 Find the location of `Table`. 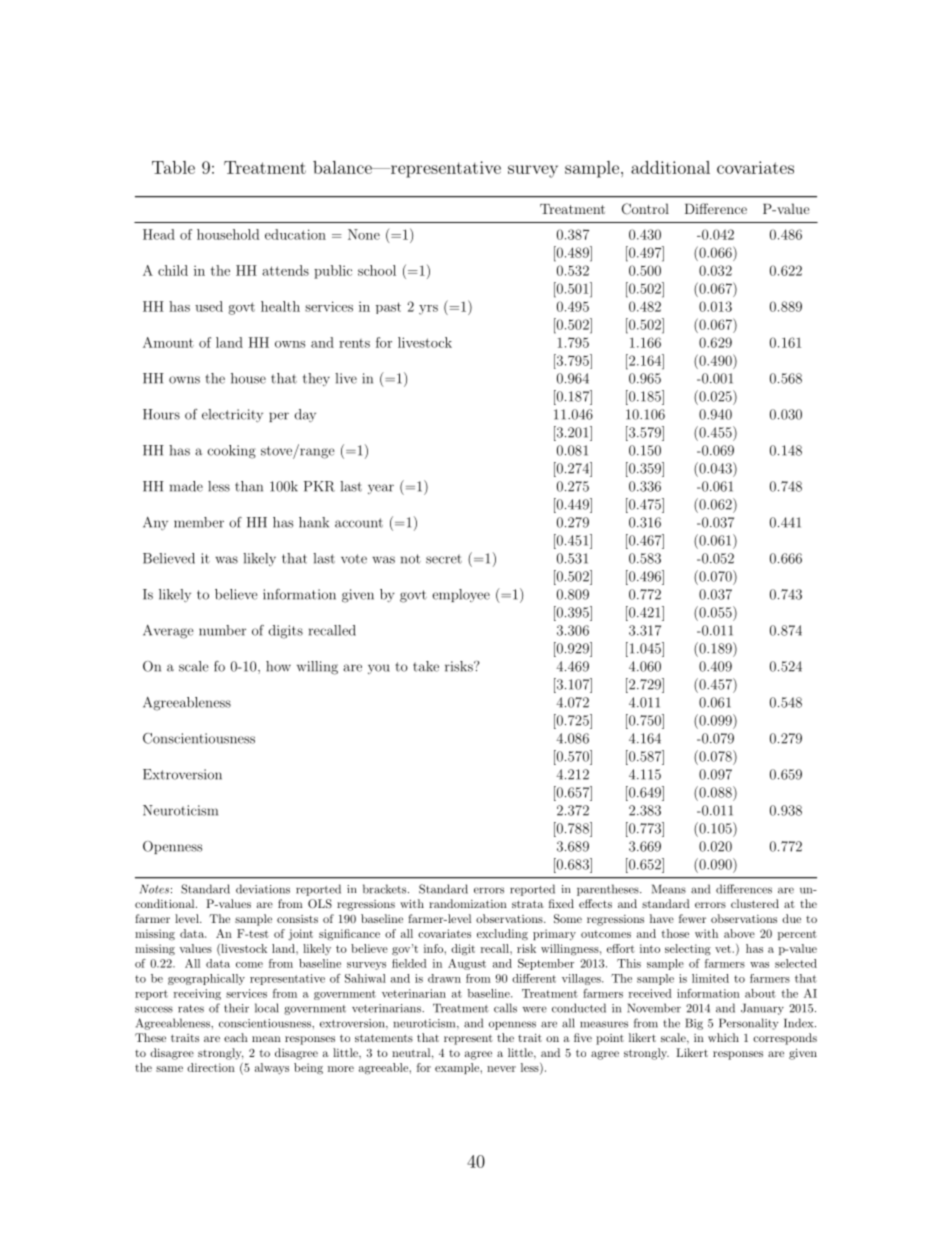

Table is located at coordinates (173, 167).
